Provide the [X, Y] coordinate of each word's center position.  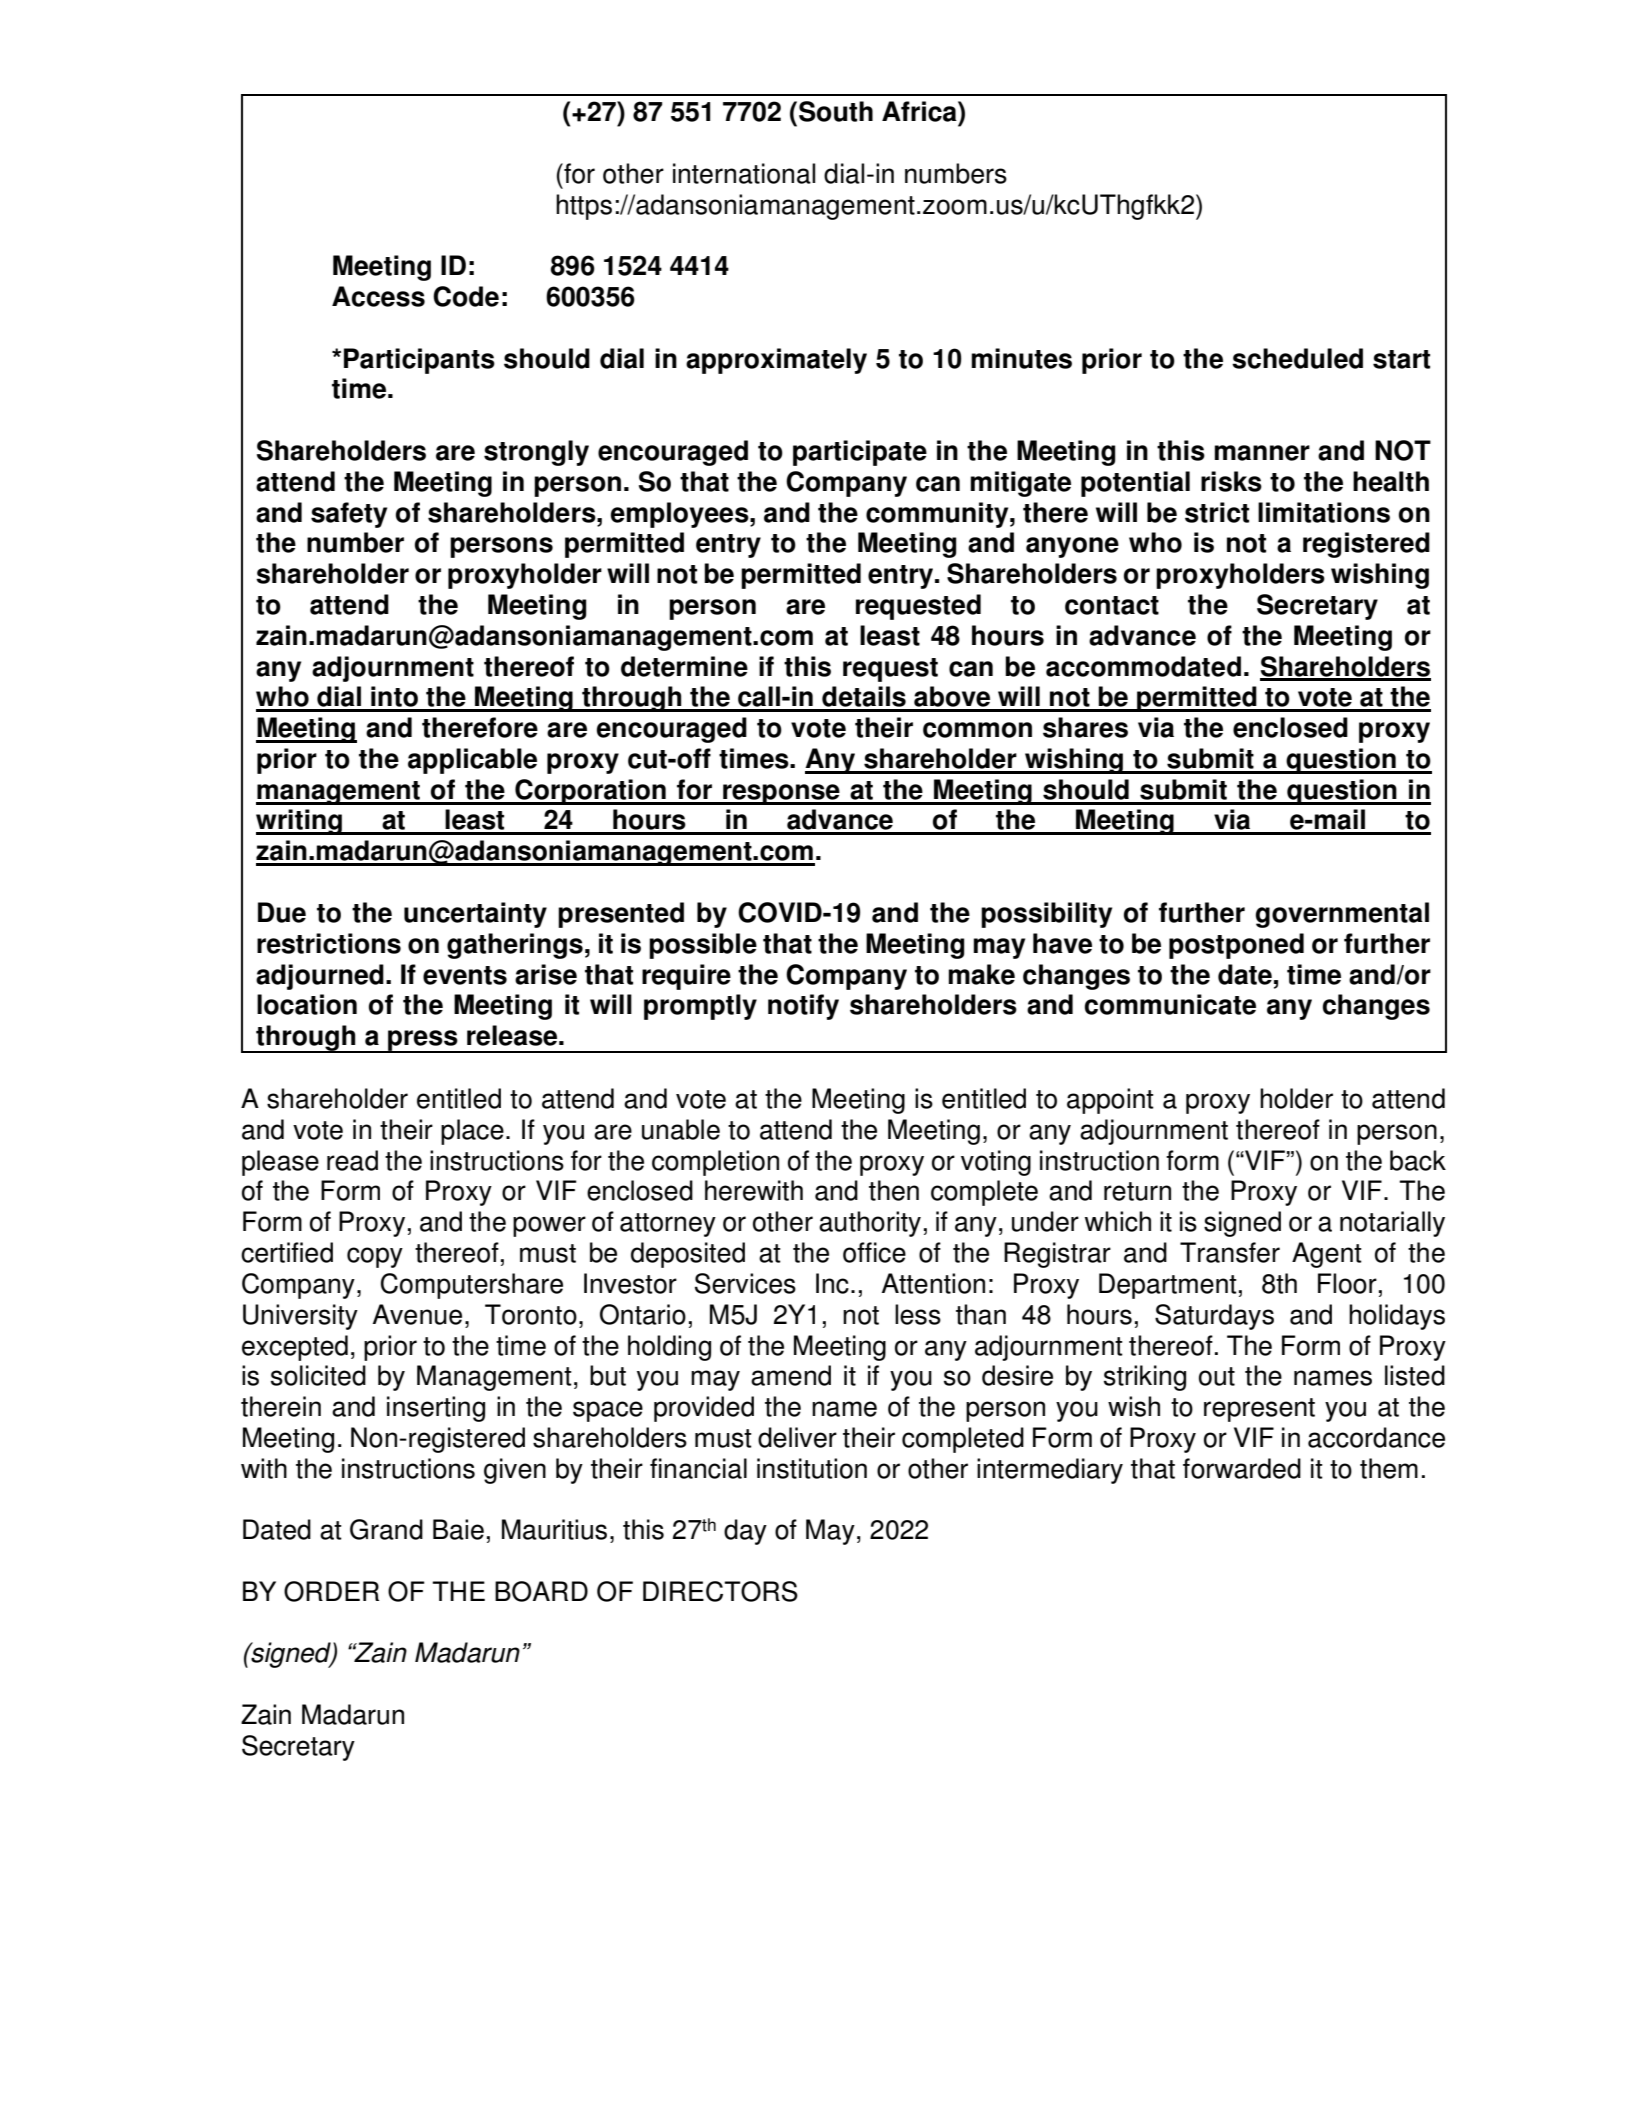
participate [860, 453]
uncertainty [475, 915]
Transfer [1230, 1252]
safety [349, 515]
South [836, 111]
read [352, 1160]
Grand [386, 1529]
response [781, 794]
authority [870, 1224]
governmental [1342, 915]
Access [378, 296]
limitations [1324, 512]
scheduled [1297, 358]
